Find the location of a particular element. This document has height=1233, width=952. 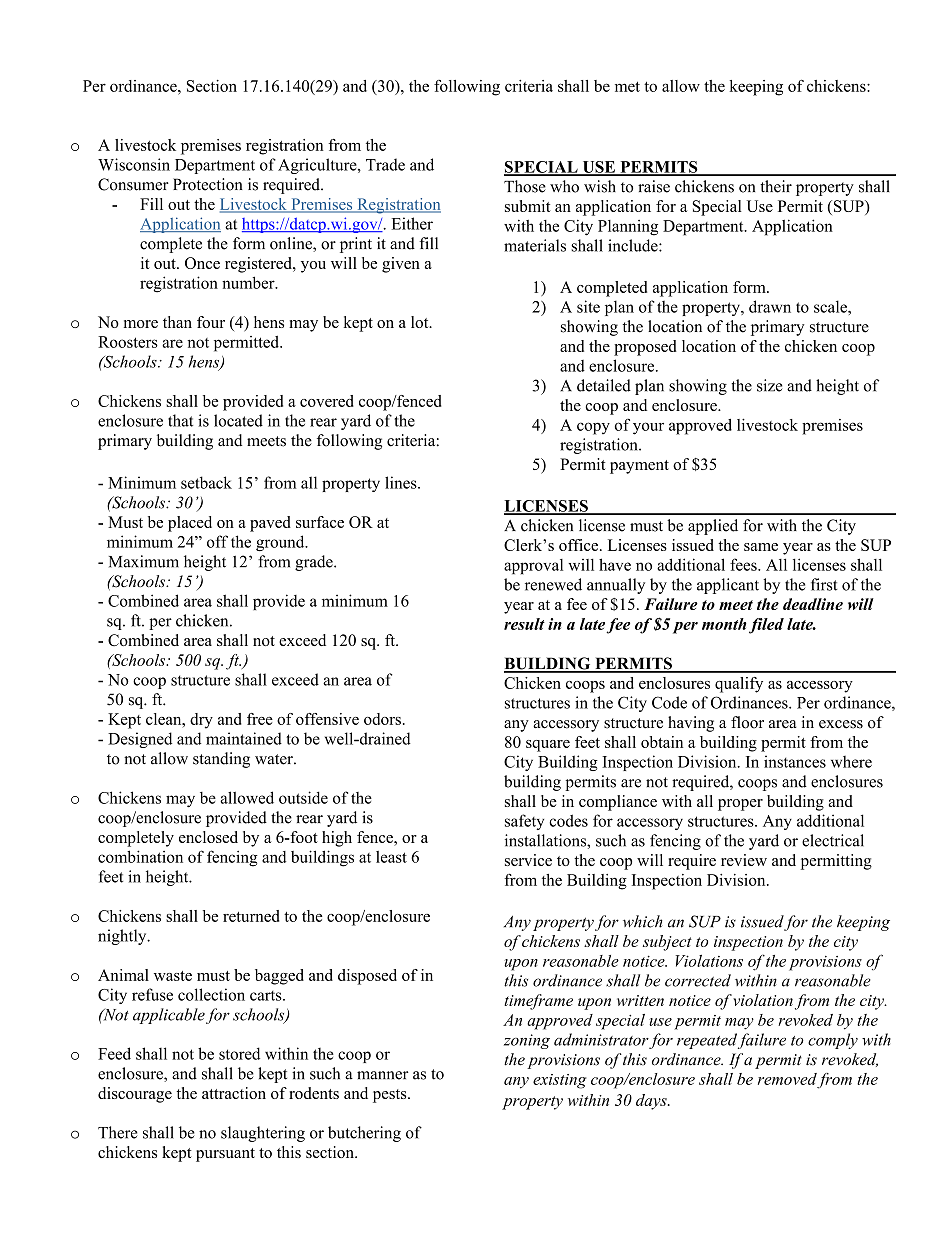

drawn is located at coordinates (770, 306).
